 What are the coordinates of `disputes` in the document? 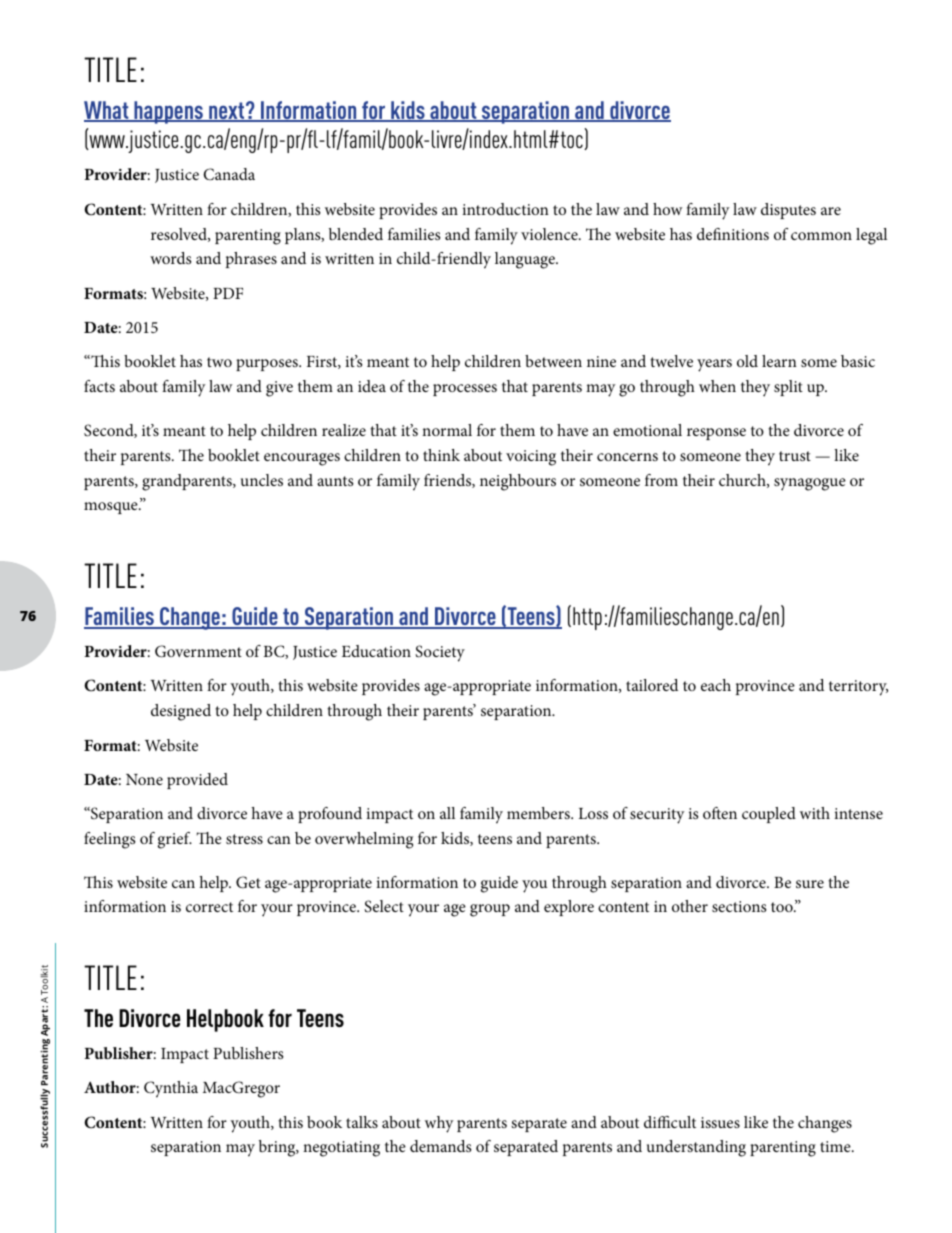 It's located at (788, 211).
